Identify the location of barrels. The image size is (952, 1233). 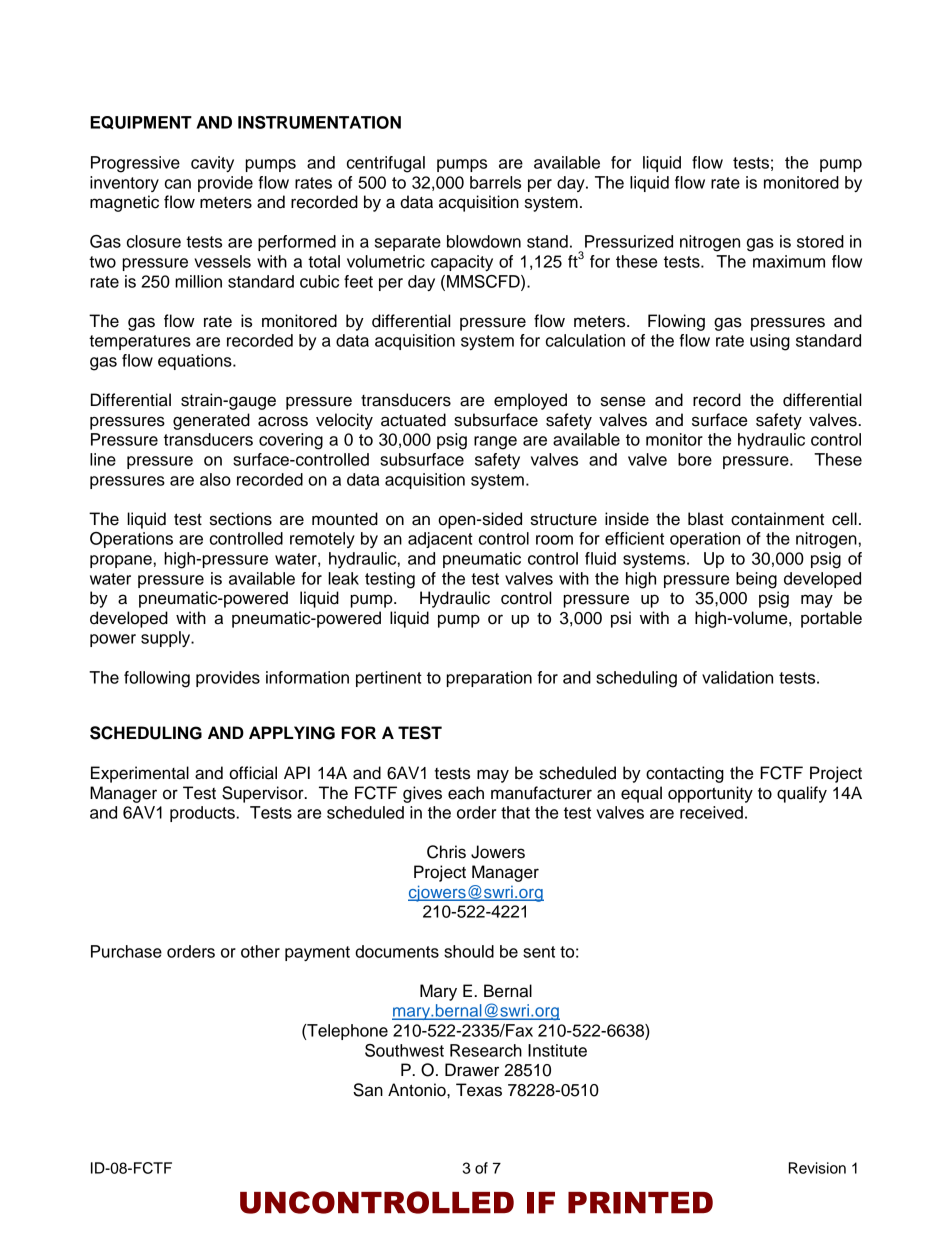
(495, 182).
